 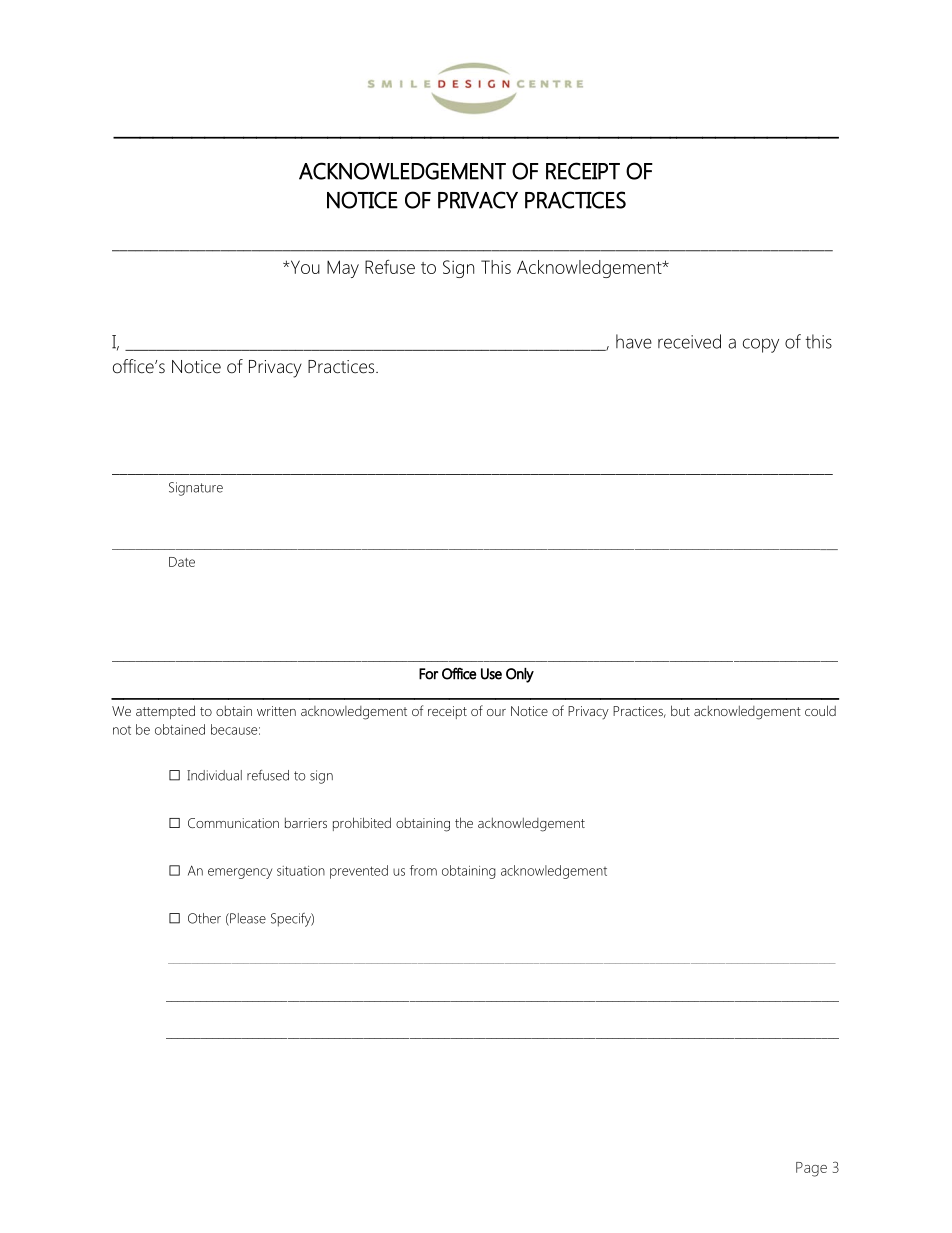 I want to click on could, so click(x=820, y=710).
